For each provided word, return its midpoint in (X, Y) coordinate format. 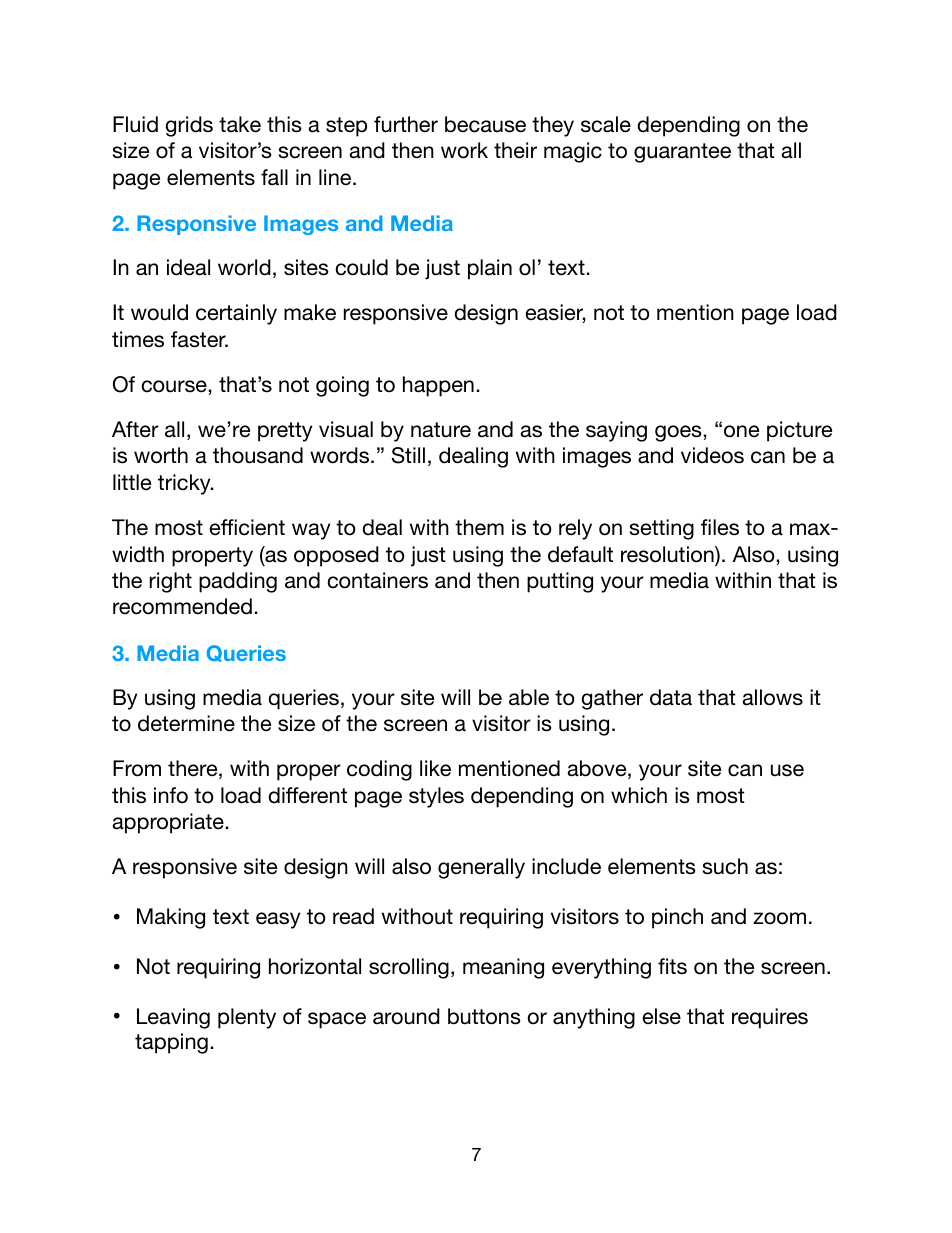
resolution (668, 555)
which (639, 795)
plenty (247, 1018)
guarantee (682, 153)
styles (436, 797)
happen (438, 386)
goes (678, 433)
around (406, 1016)
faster (199, 339)
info (171, 795)
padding (238, 582)
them (479, 527)
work (464, 150)
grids (189, 126)
